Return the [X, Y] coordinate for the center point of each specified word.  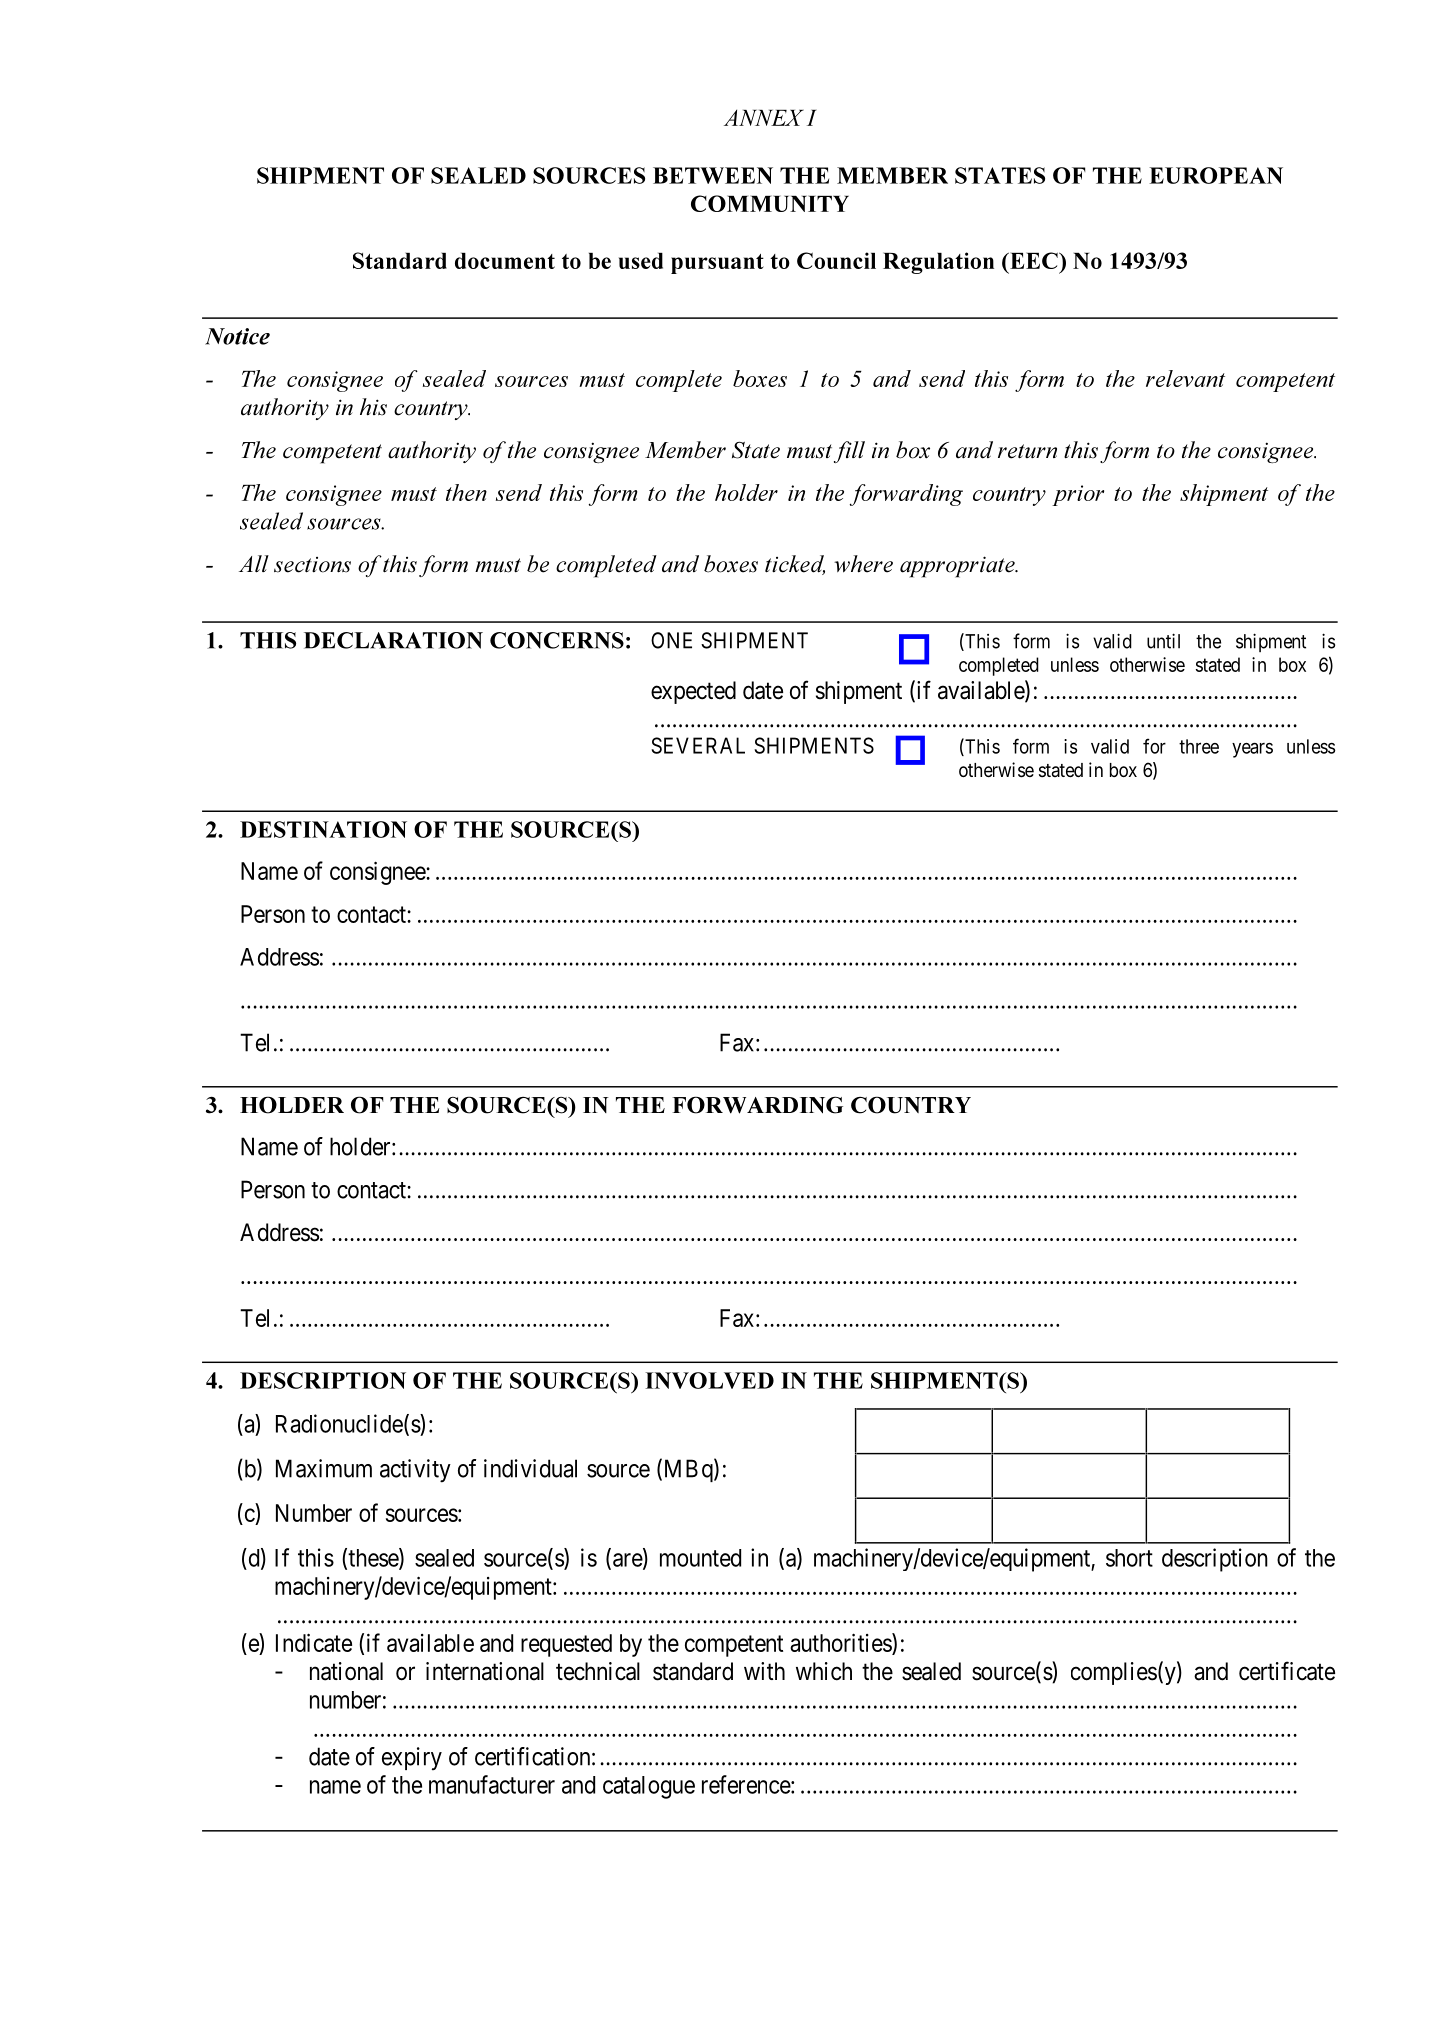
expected [693, 692]
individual [530, 1468]
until [1163, 641]
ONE [671, 640]
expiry [412, 1758]
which [824, 1671]
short [1129, 1558]
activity [415, 1471]
